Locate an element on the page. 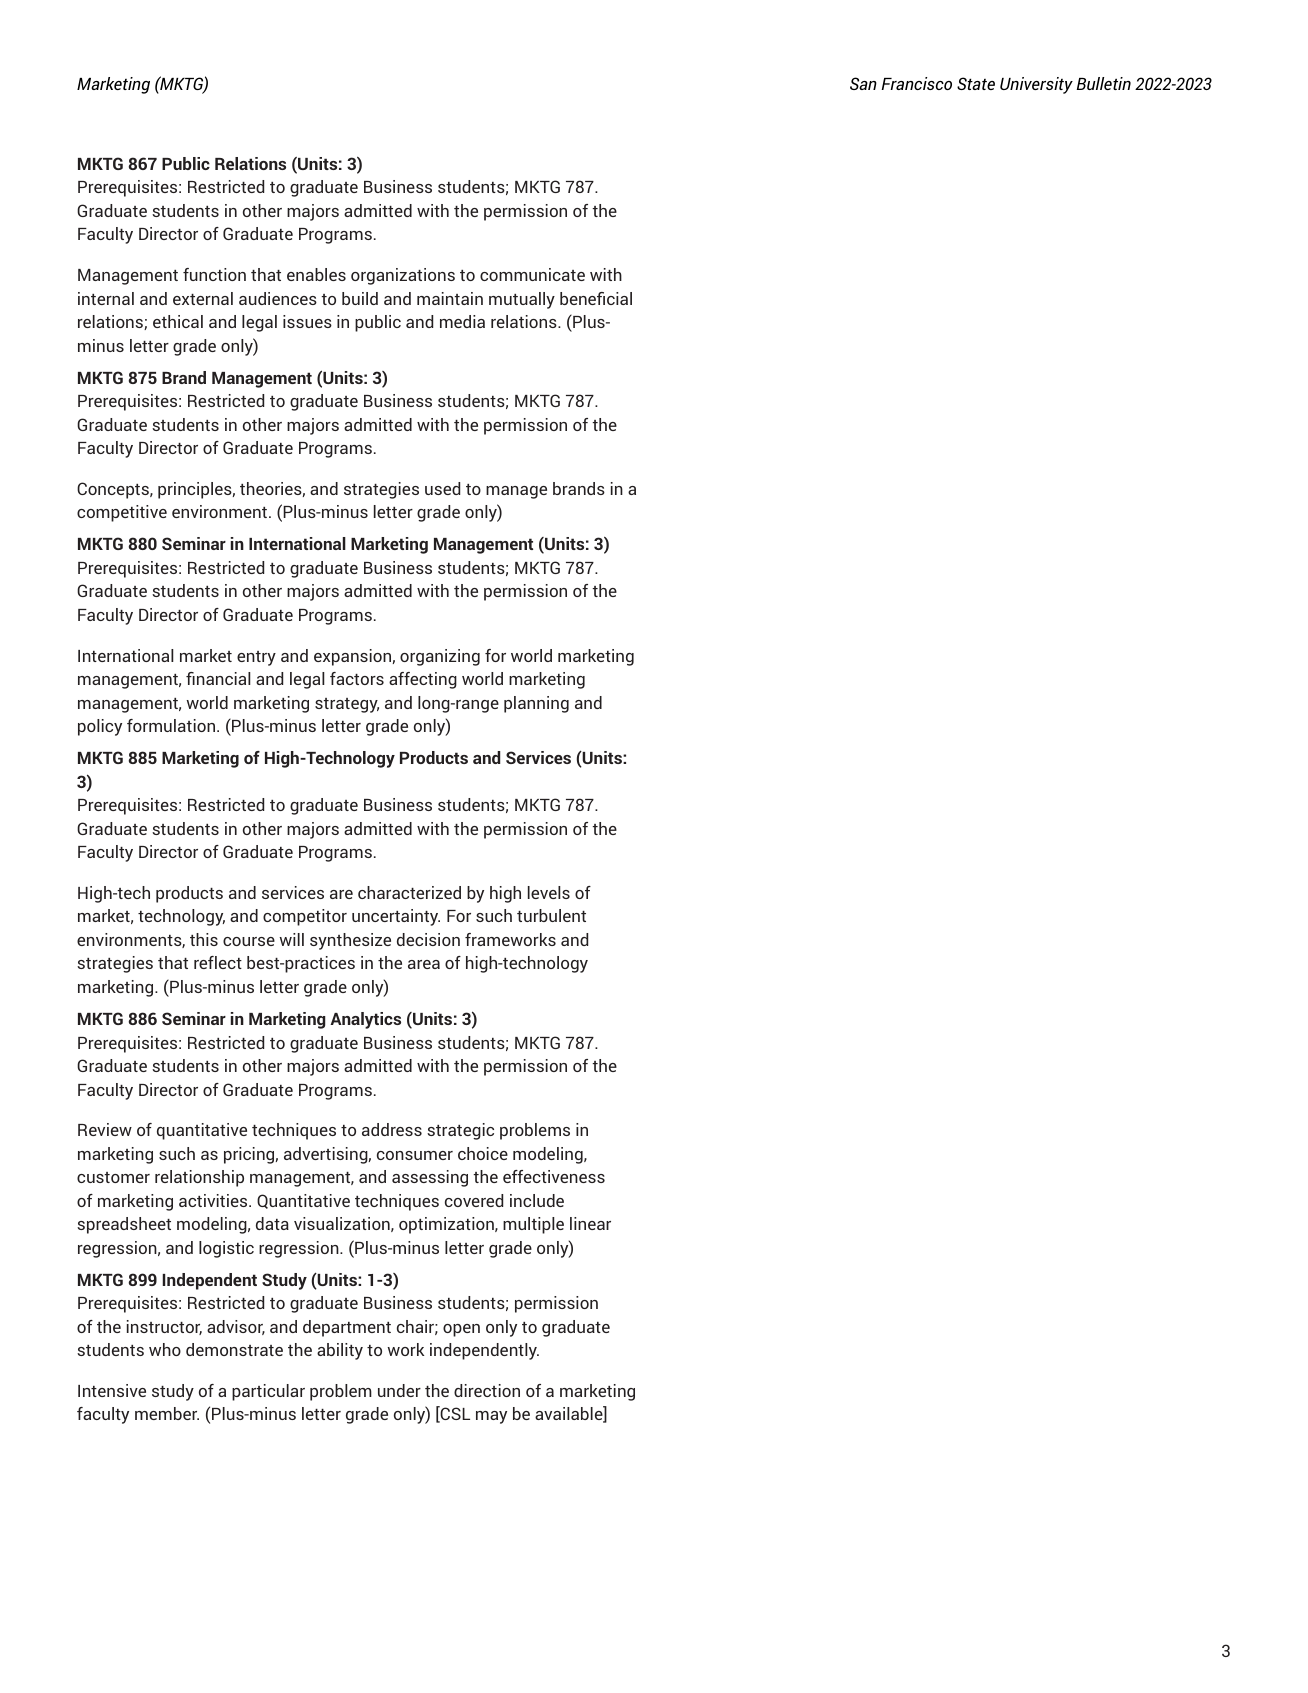  used is located at coordinates (442, 488).
